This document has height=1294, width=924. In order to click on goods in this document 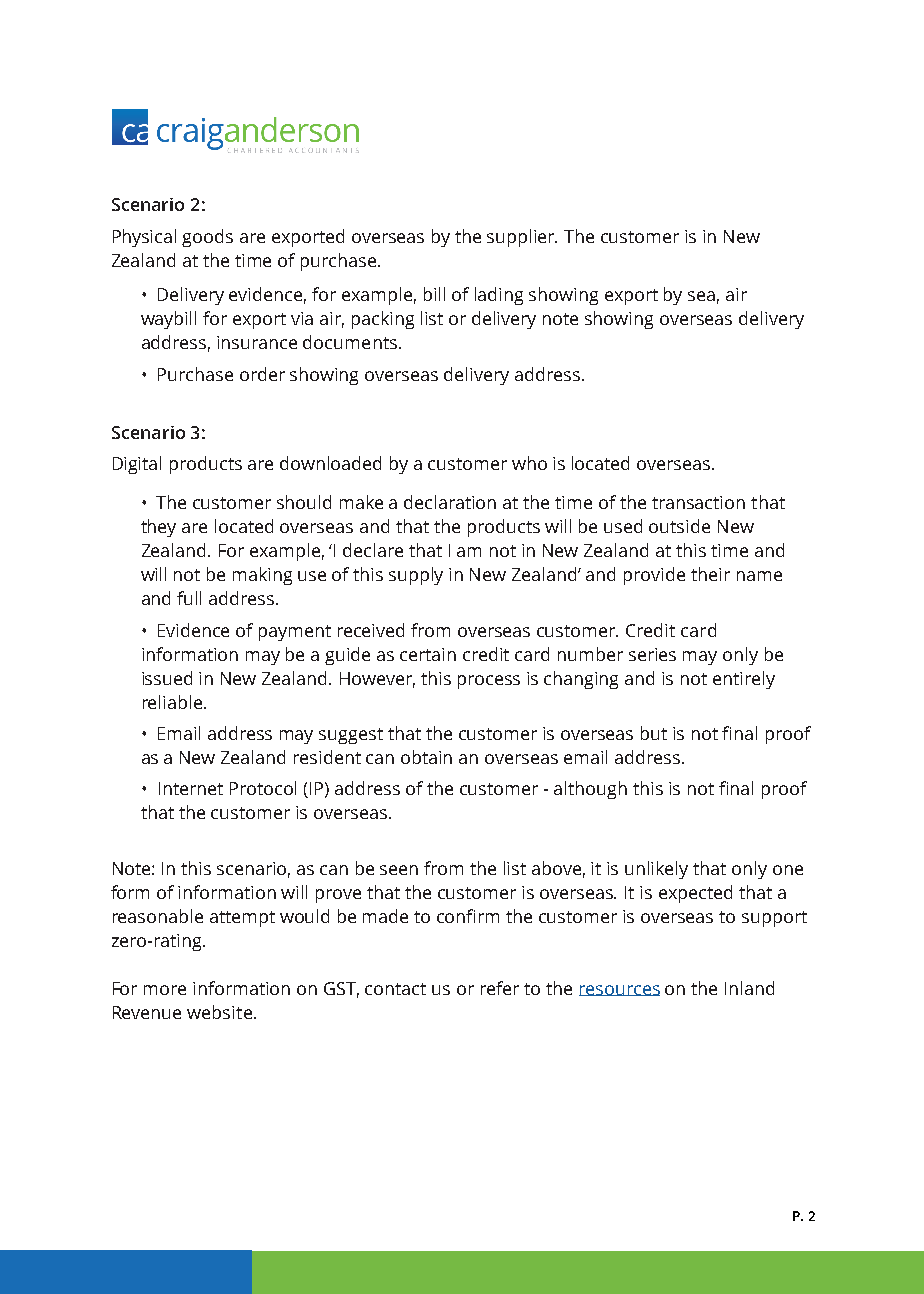, I will do `click(207, 238)`.
